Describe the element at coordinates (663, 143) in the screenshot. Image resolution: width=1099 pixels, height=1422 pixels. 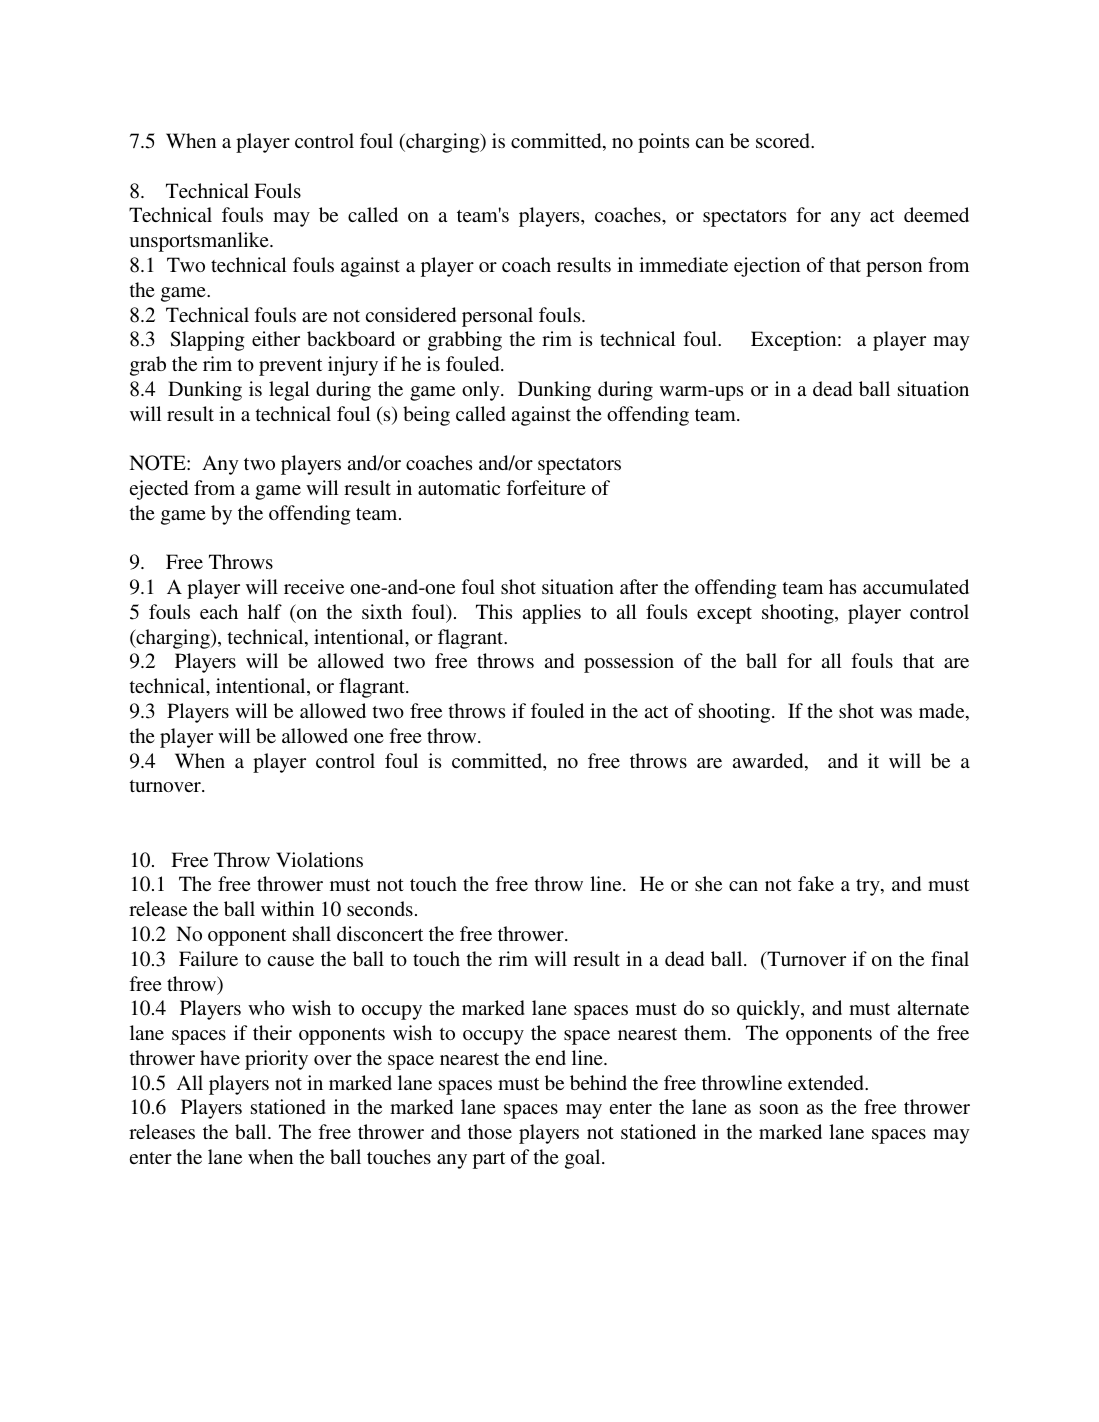
I see `points` at that location.
